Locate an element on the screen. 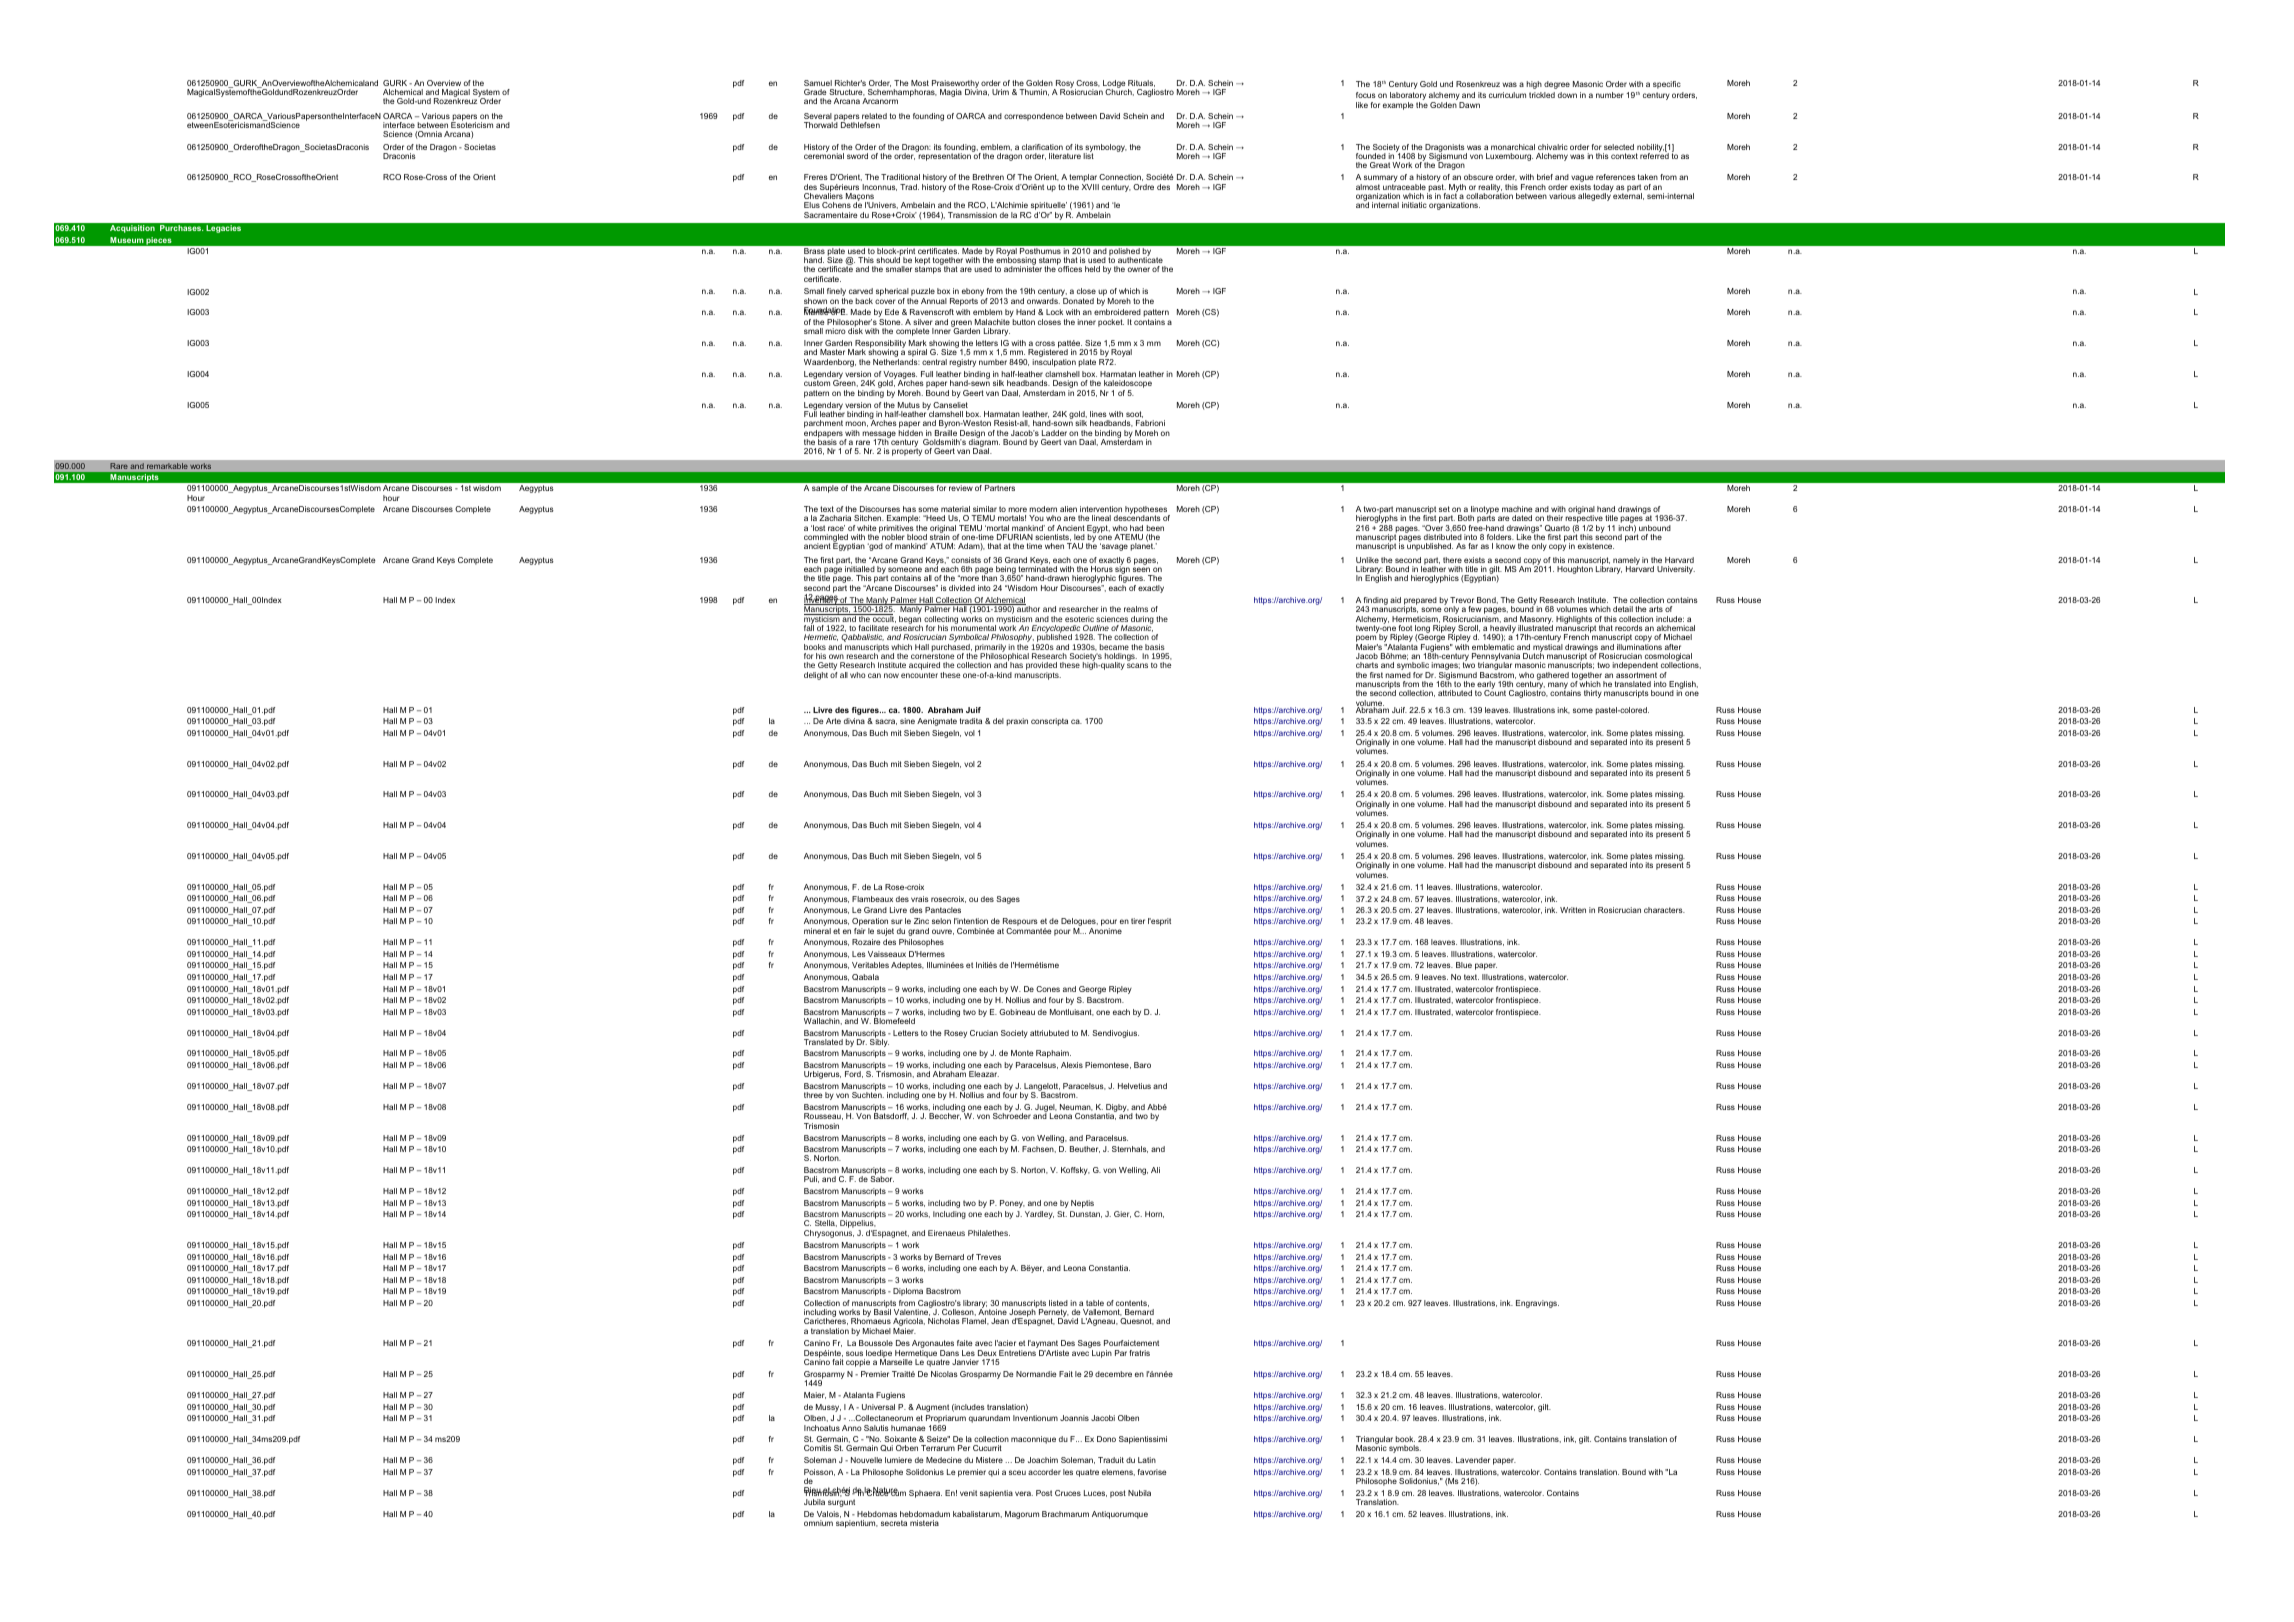  lumiere is located at coordinates (898, 1460).
